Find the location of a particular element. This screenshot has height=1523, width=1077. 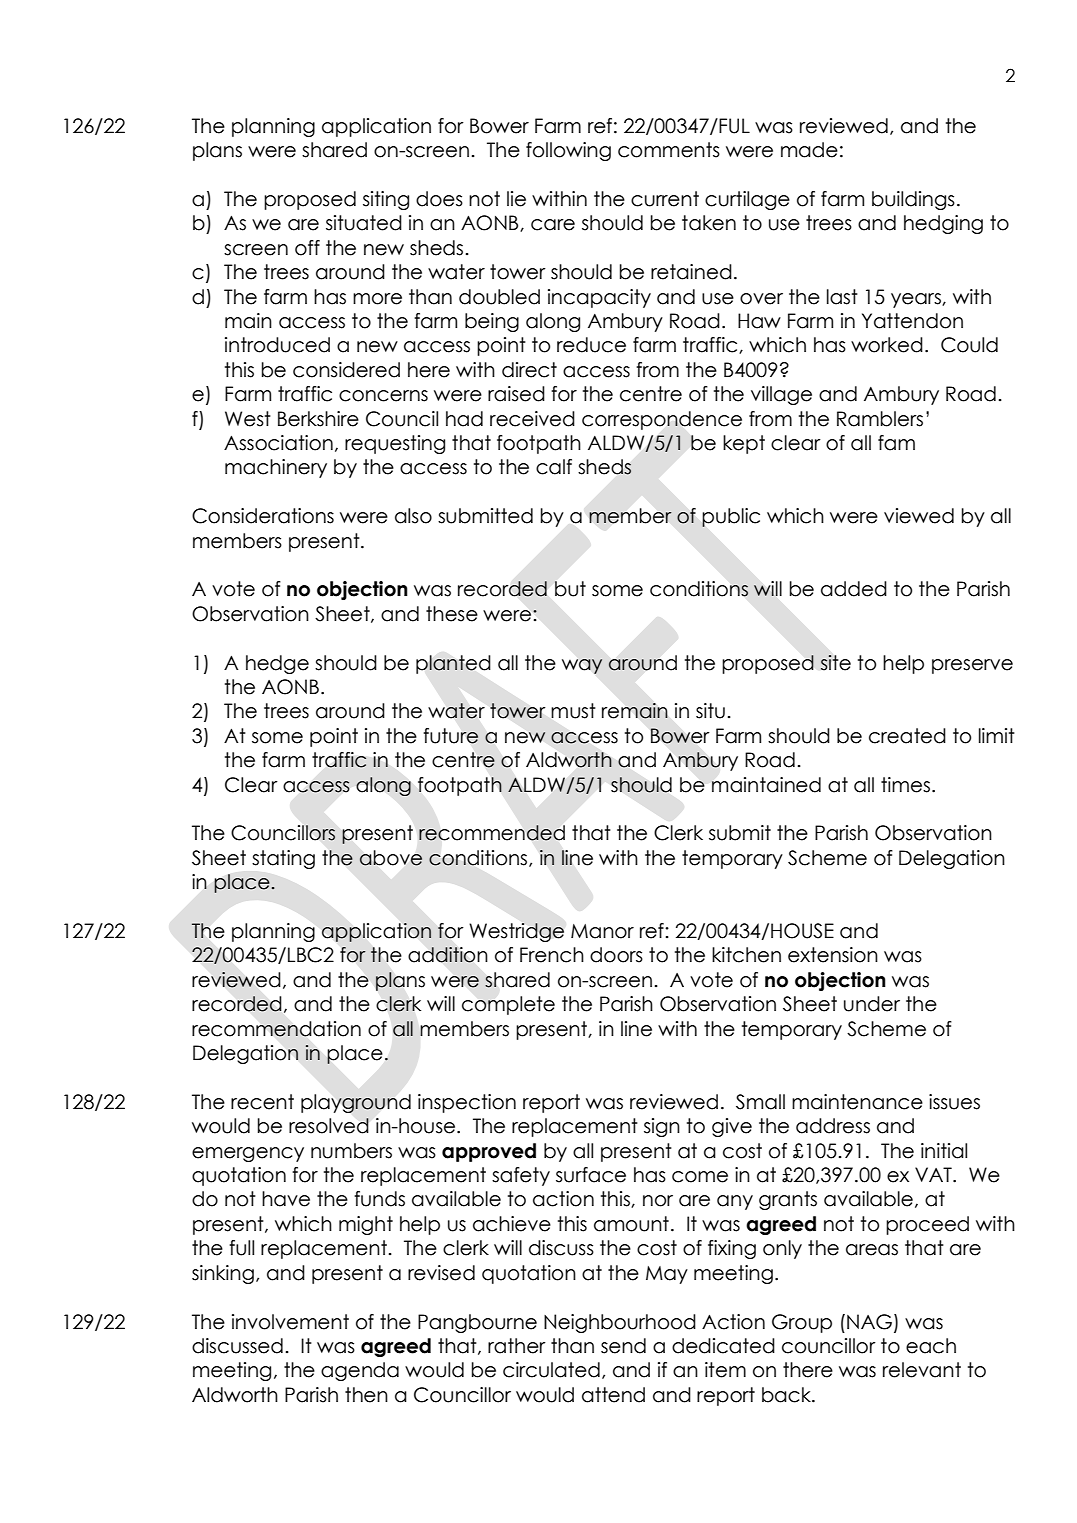

fam is located at coordinates (896, 443).
